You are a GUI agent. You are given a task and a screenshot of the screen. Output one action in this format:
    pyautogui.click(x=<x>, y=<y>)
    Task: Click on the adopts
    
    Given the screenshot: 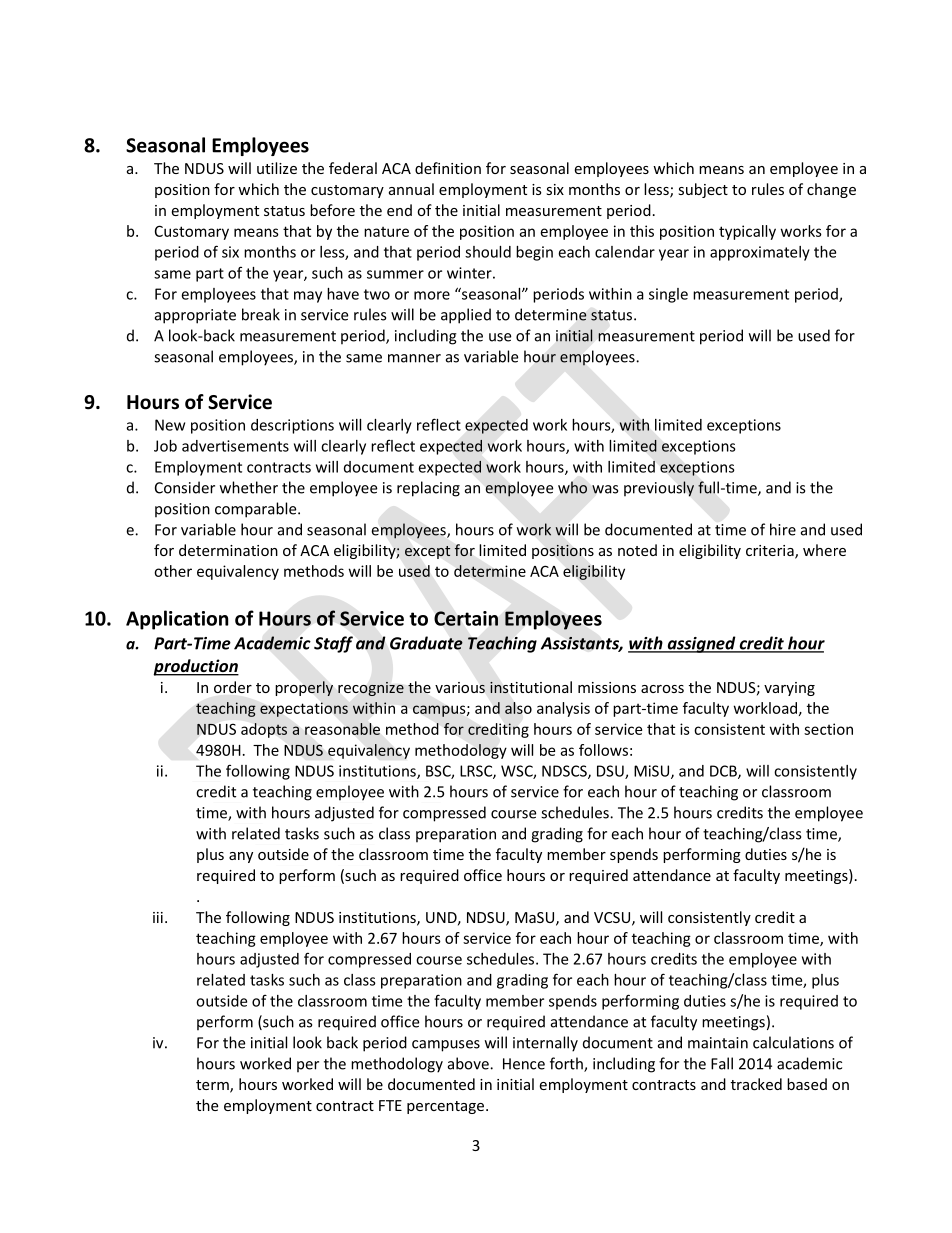 What is the action you would take?
    pyautogui.click(x=264, y=730)
